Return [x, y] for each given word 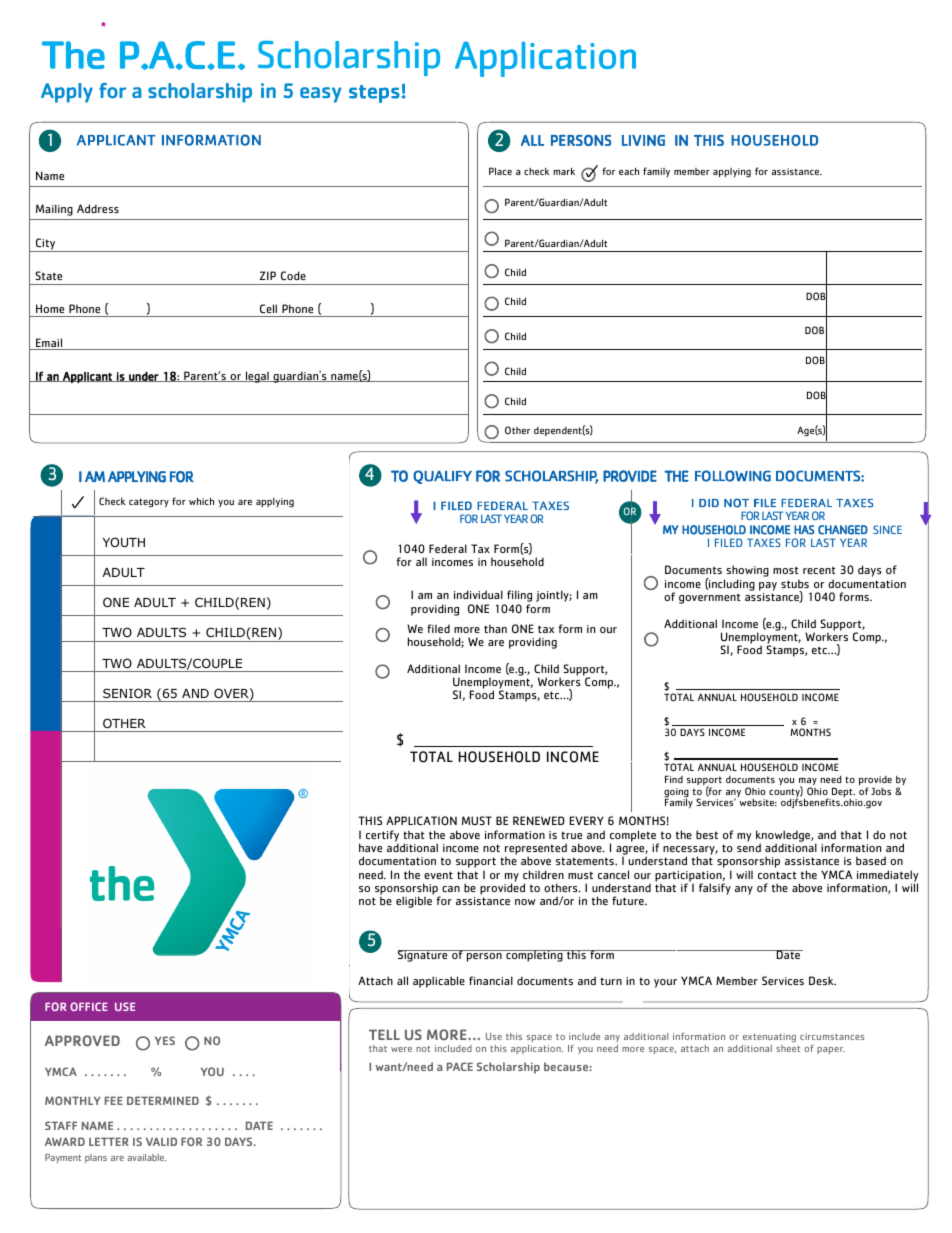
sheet [788, 1048]
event [438, 875]
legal [257, 377]
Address [98, 208]
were [401, 1049]
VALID [161, 1141]
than [495, 628]
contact [777, 875]
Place [500, 171]
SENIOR [127, 693]
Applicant [87, 377]
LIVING [643, 140]
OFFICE [89, 1006]
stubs [795, 583]
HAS [804, 530]
